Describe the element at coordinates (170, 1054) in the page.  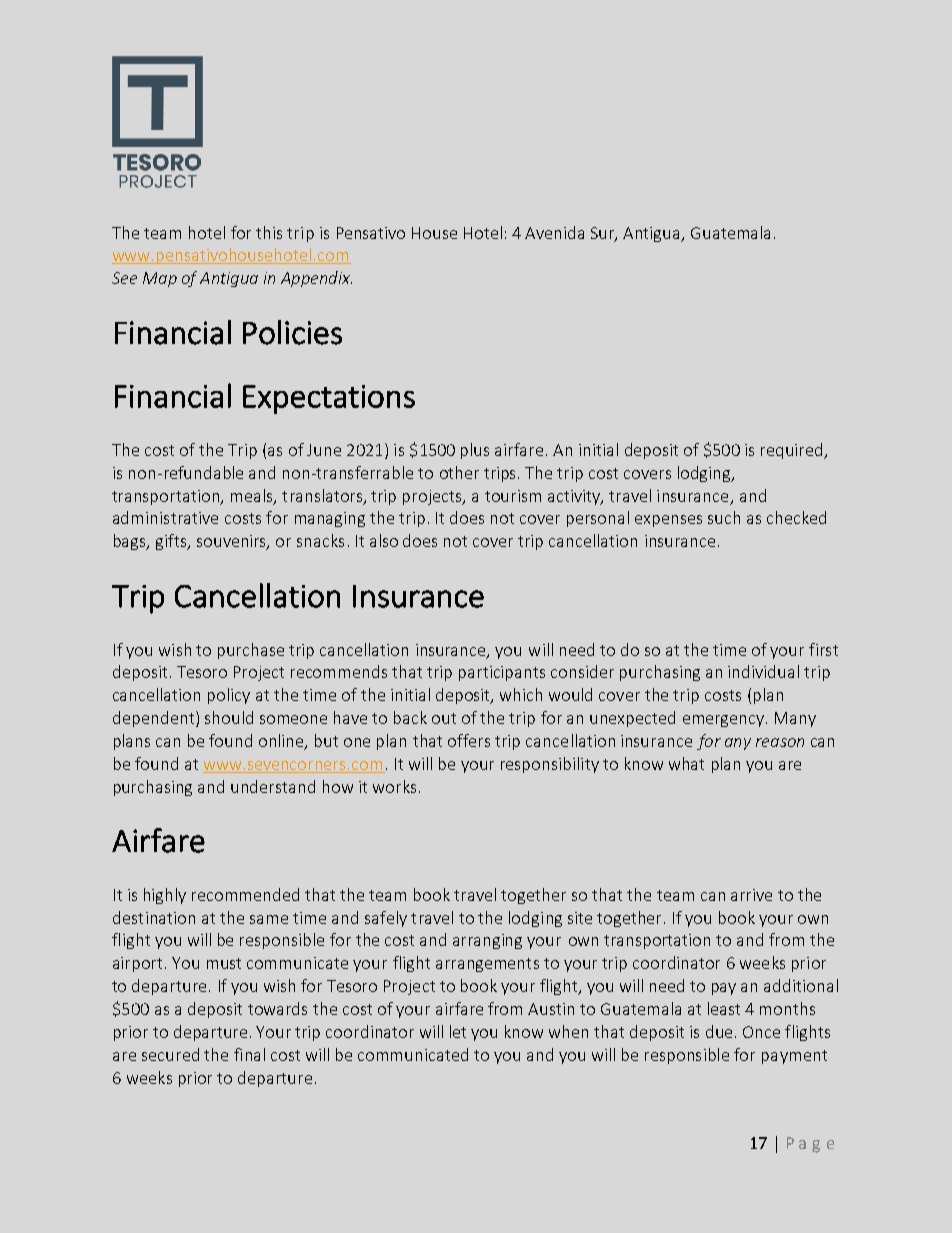
I see `secured` at that location.
